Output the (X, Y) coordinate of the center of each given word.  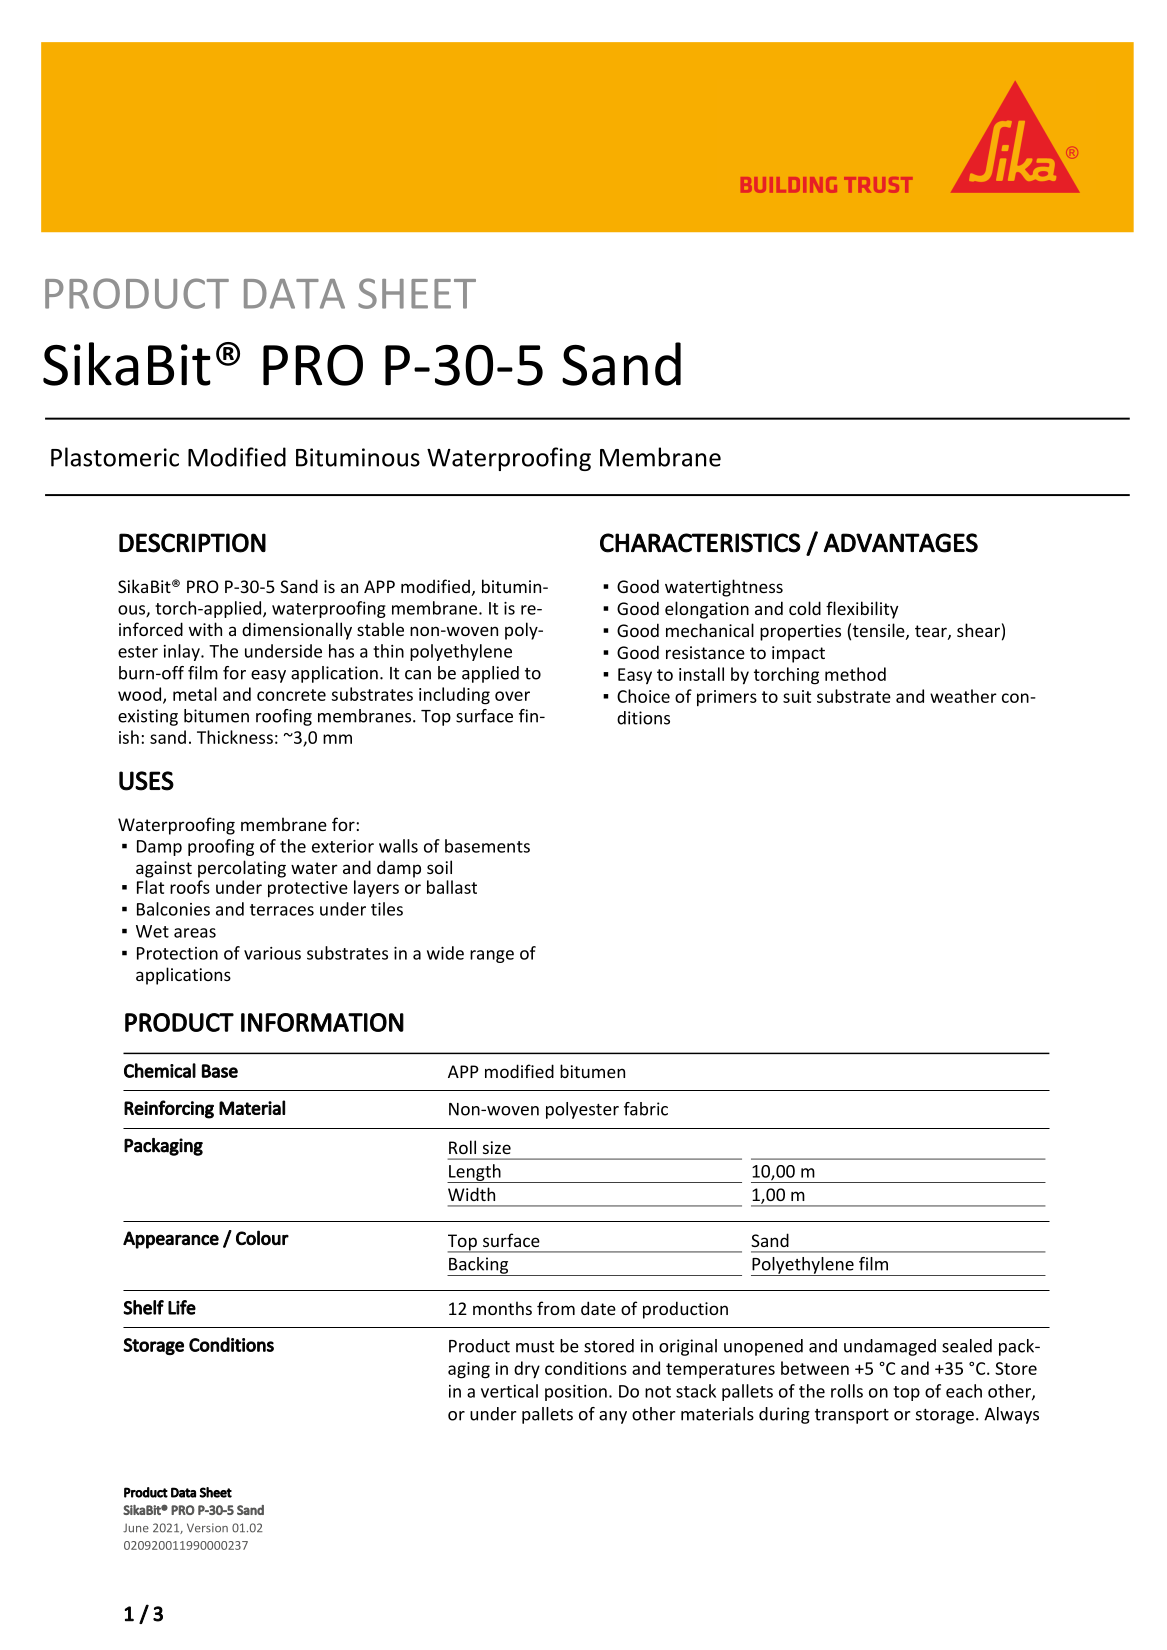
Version (207, 1528)
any (613, 1417)
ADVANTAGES (901, 543)
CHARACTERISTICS (700, 543)
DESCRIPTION (192, 543)
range (492, 956)
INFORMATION (322, 1022)
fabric (646, 1109)
